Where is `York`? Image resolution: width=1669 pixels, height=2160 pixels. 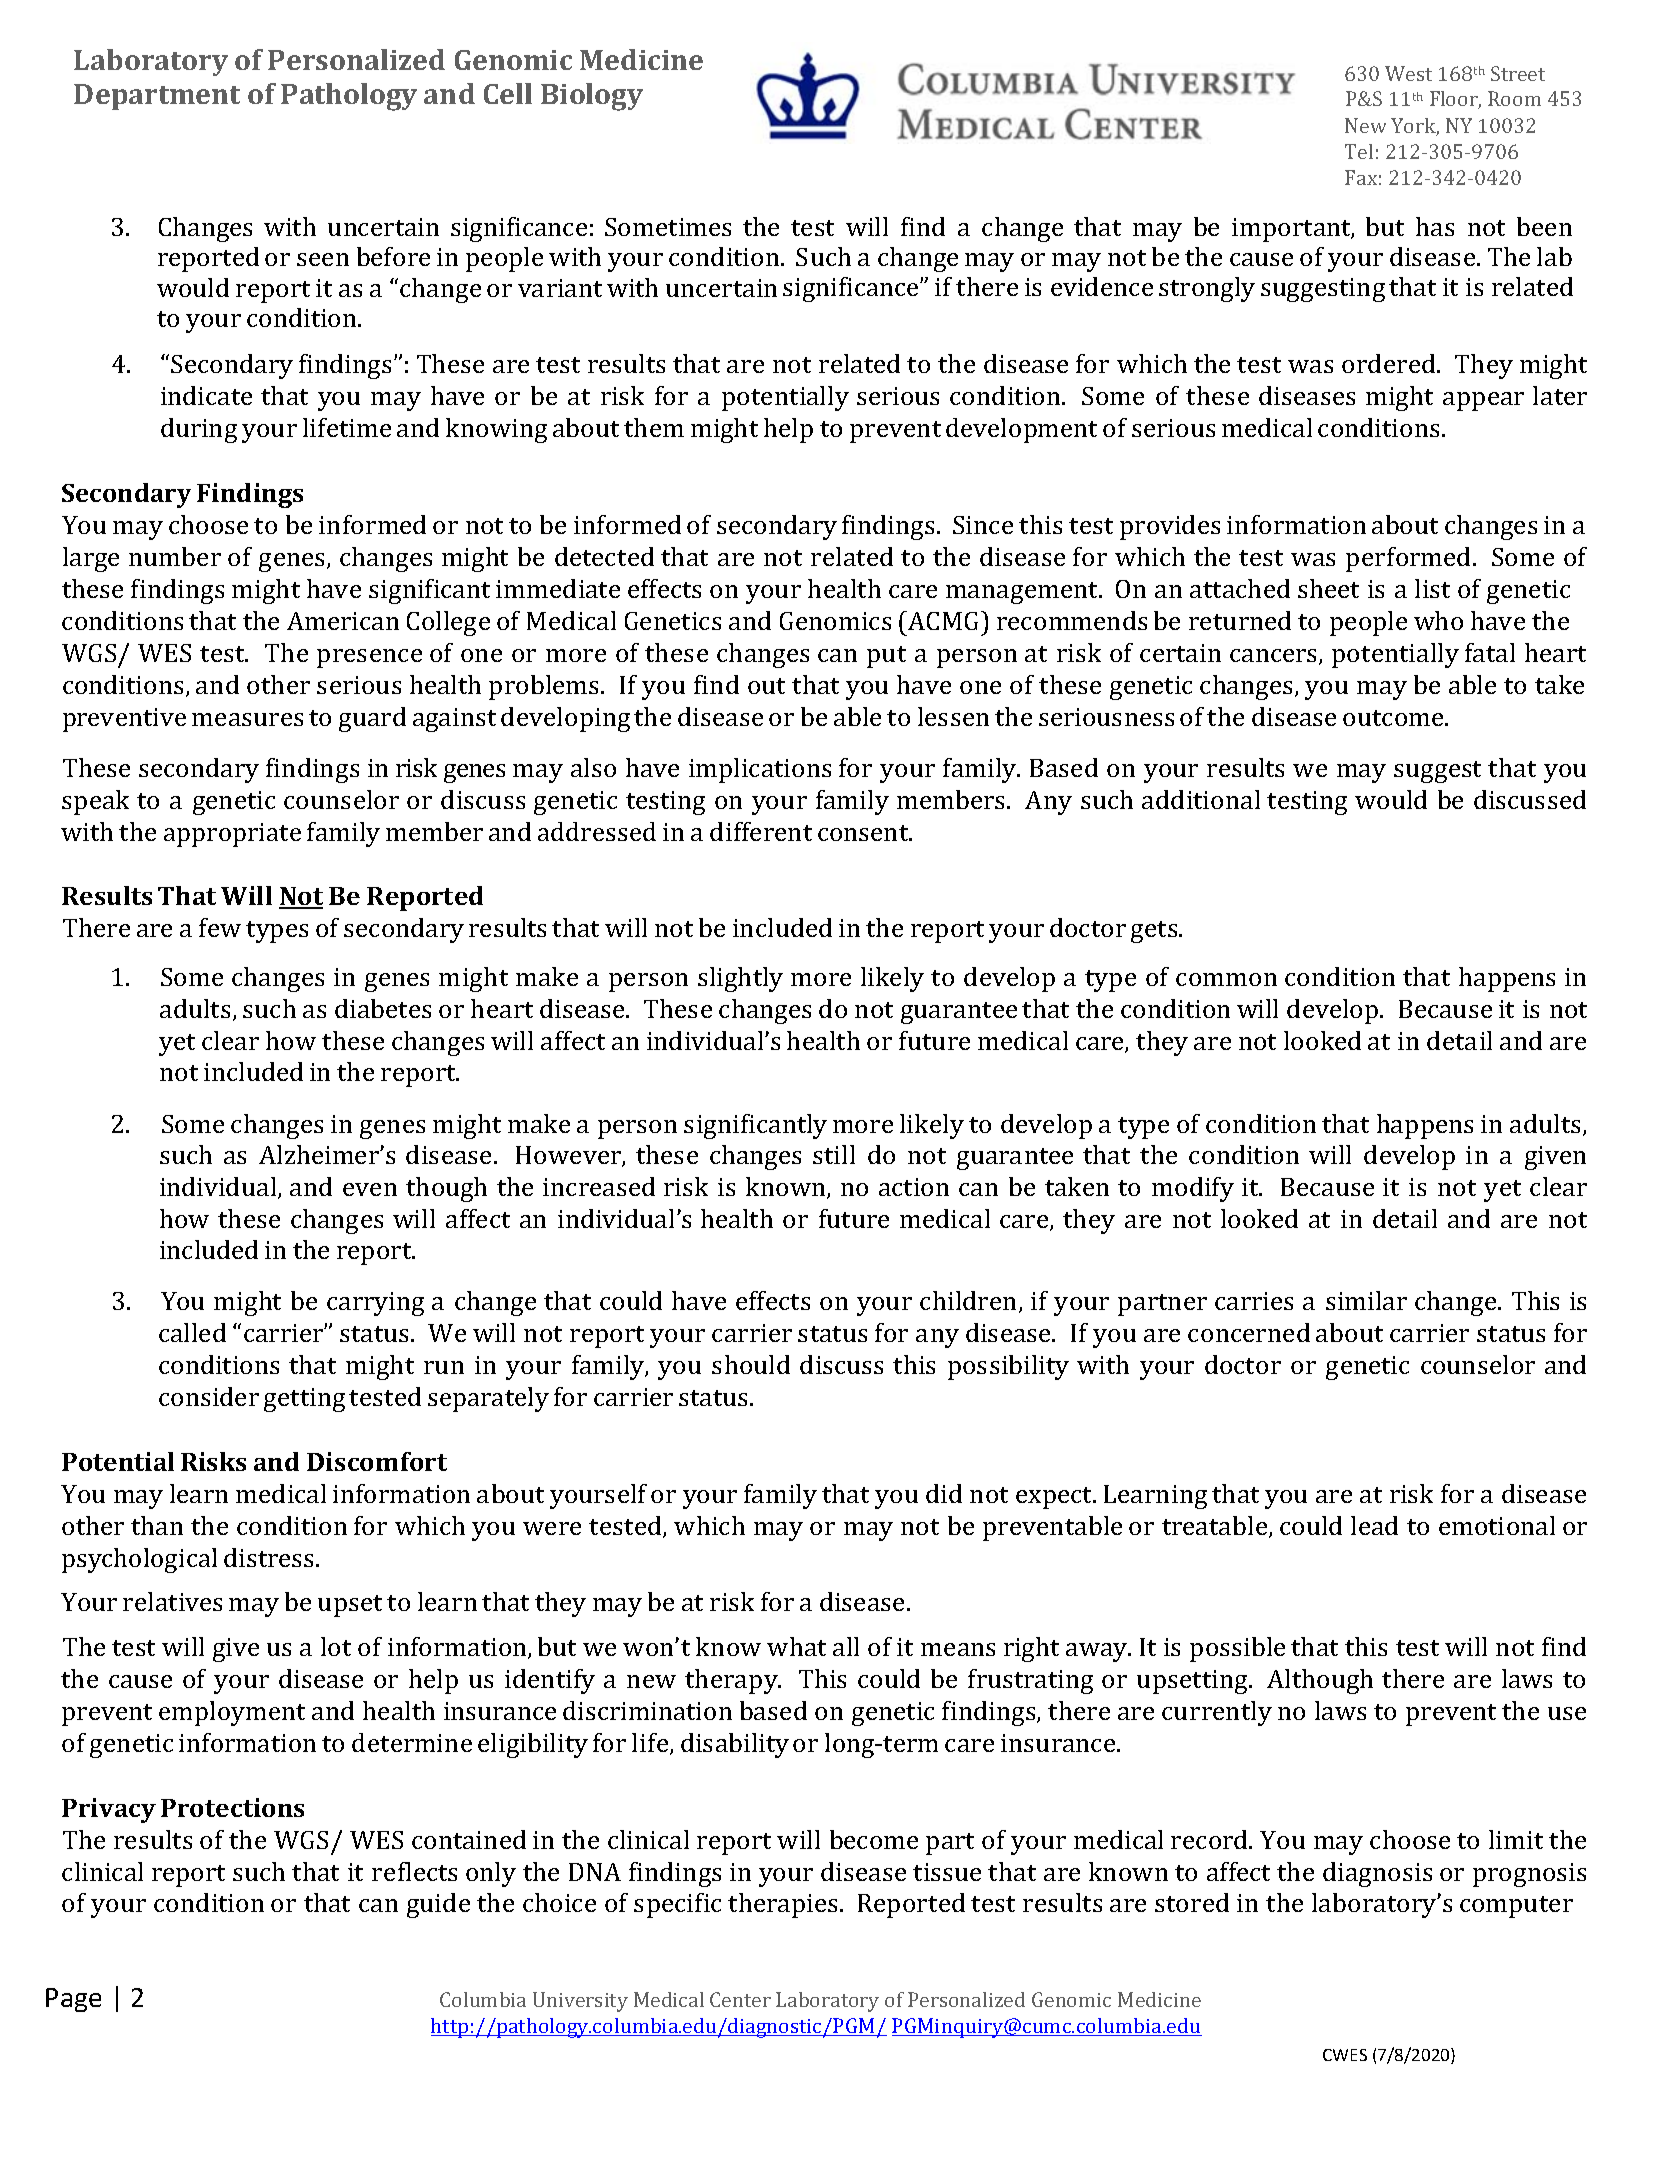 York is located at coordinates (1415, 127).
